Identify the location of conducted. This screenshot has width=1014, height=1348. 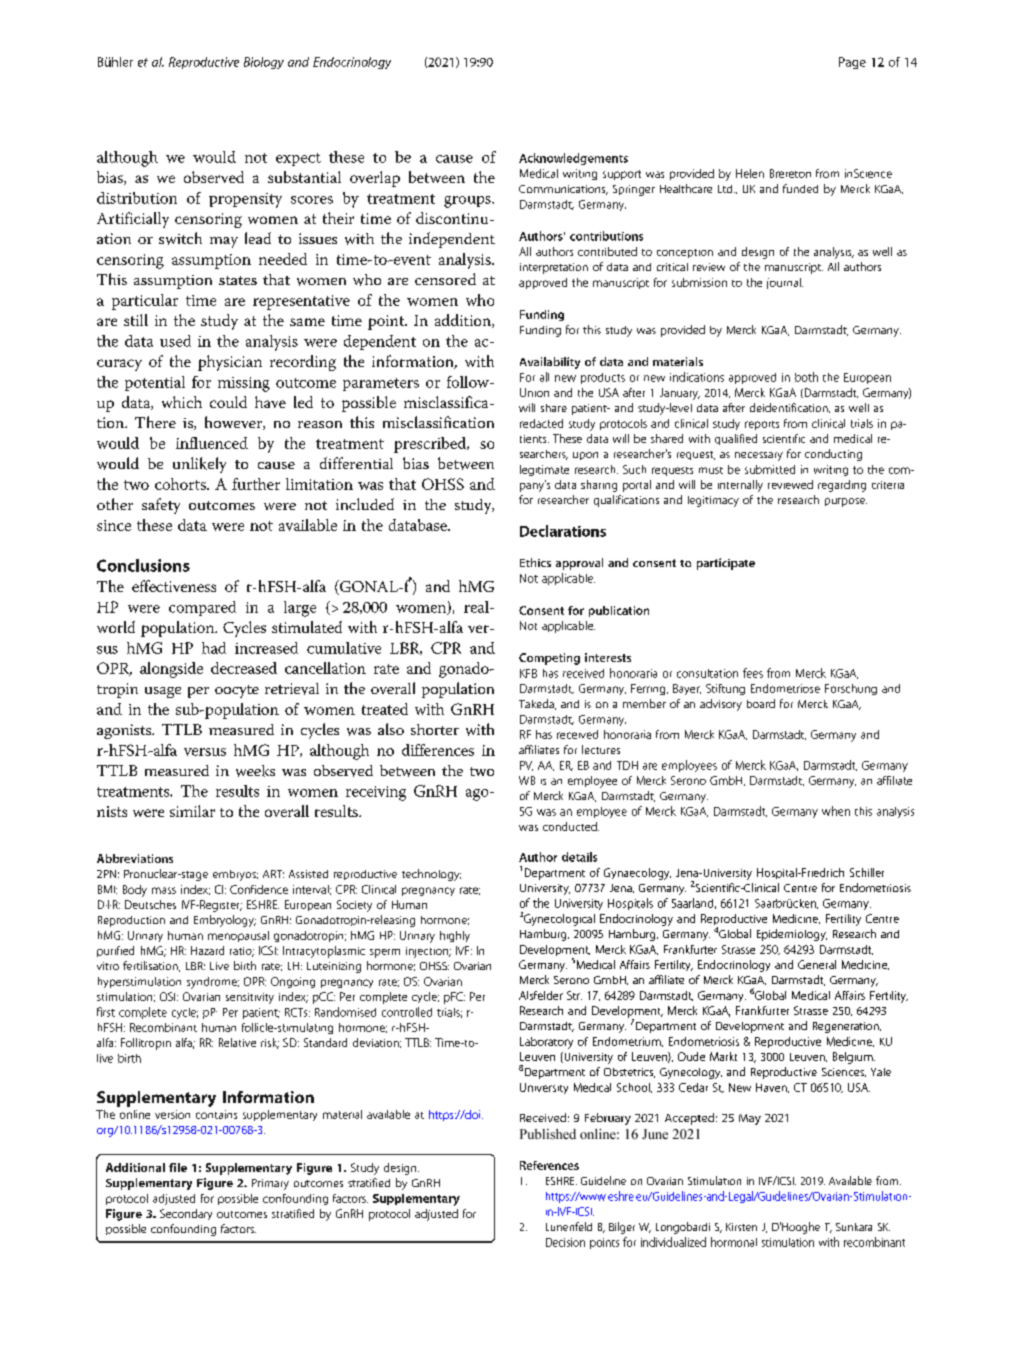
(571, 826).
